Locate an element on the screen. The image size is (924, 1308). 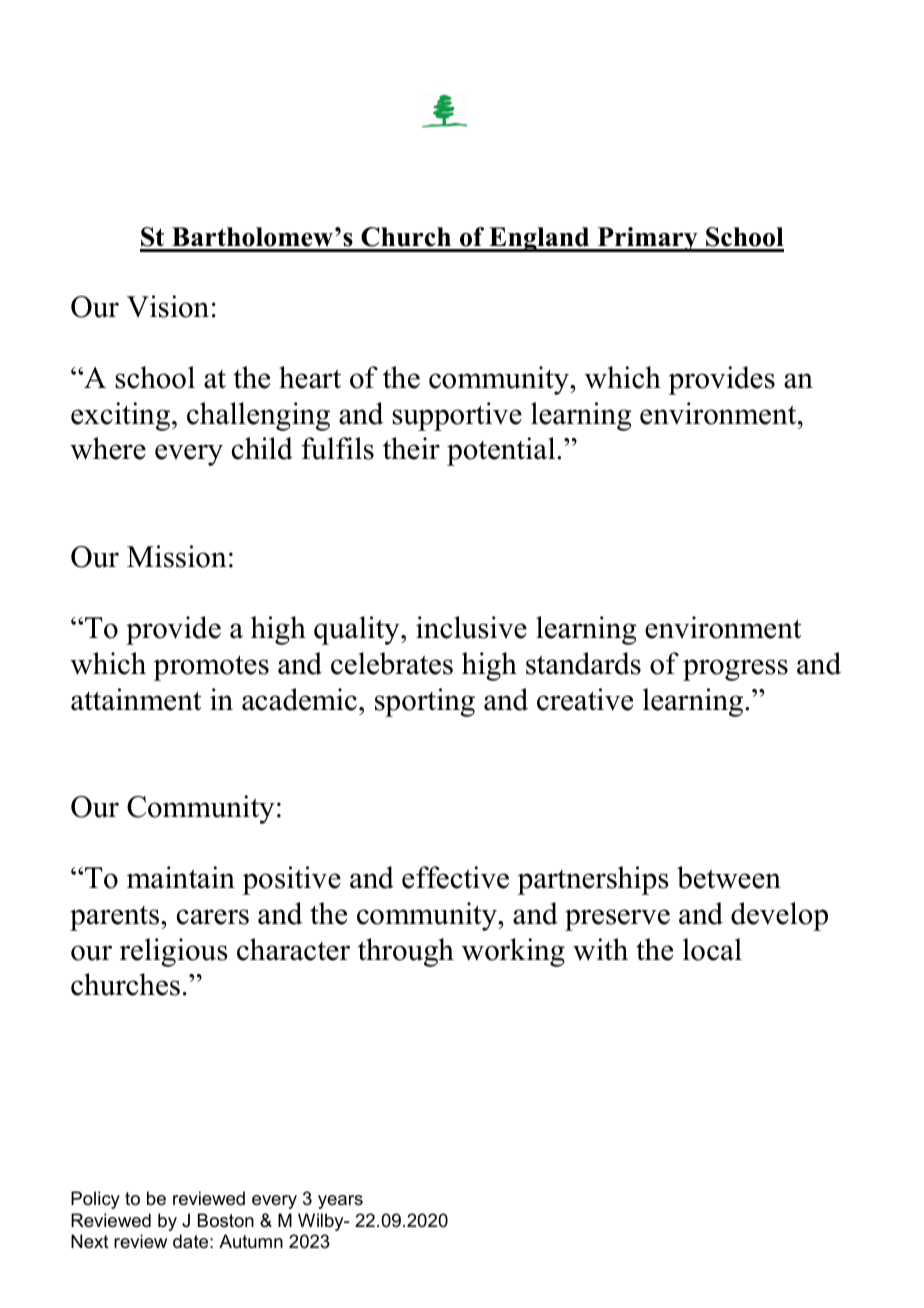
local is located at coordinates (712, 949).
